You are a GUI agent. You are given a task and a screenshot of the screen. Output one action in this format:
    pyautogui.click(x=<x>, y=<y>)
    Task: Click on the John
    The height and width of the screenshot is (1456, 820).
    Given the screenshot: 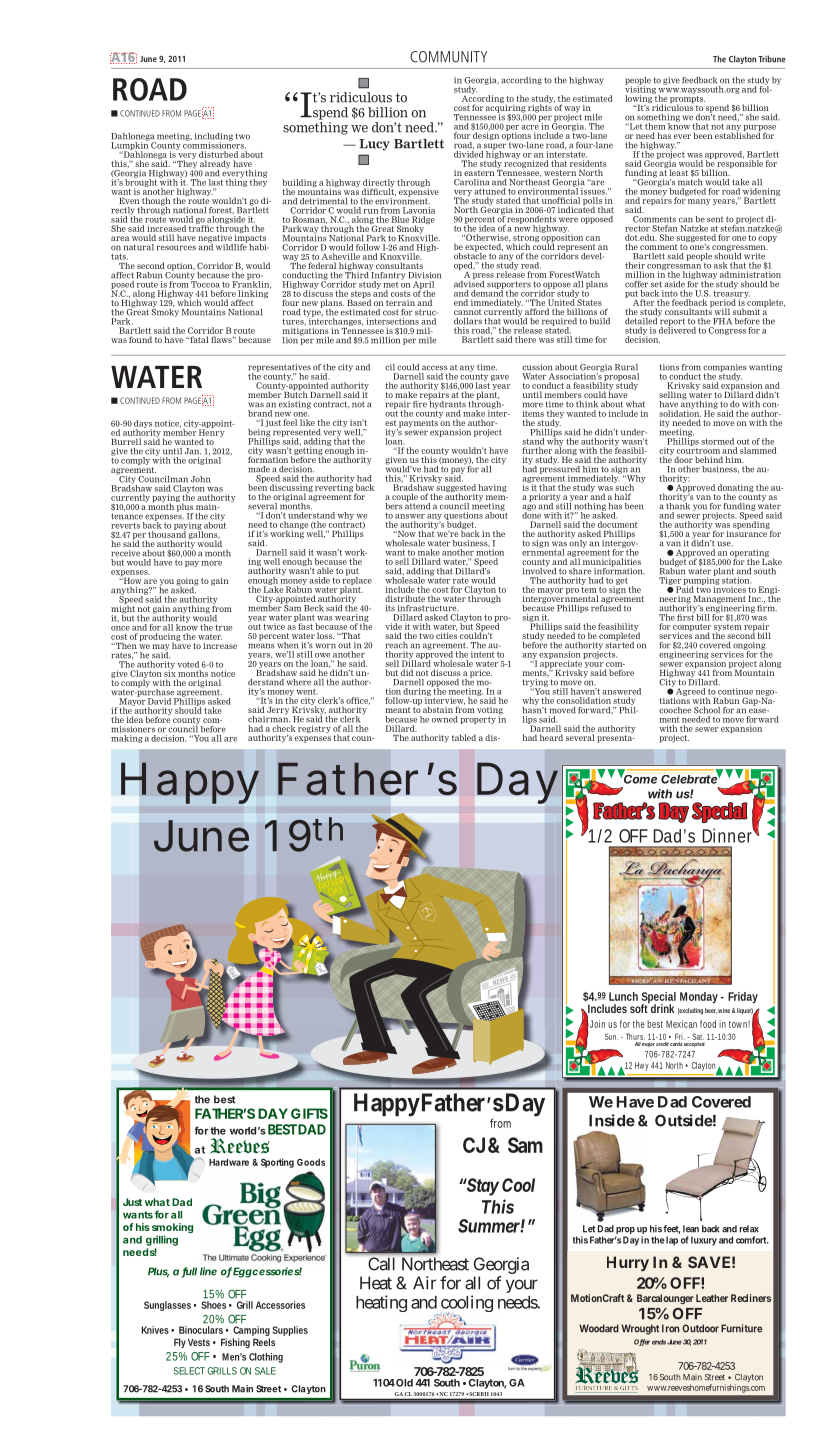 What is the action you would take?
    pyautogui.click(x=200, y=479)
